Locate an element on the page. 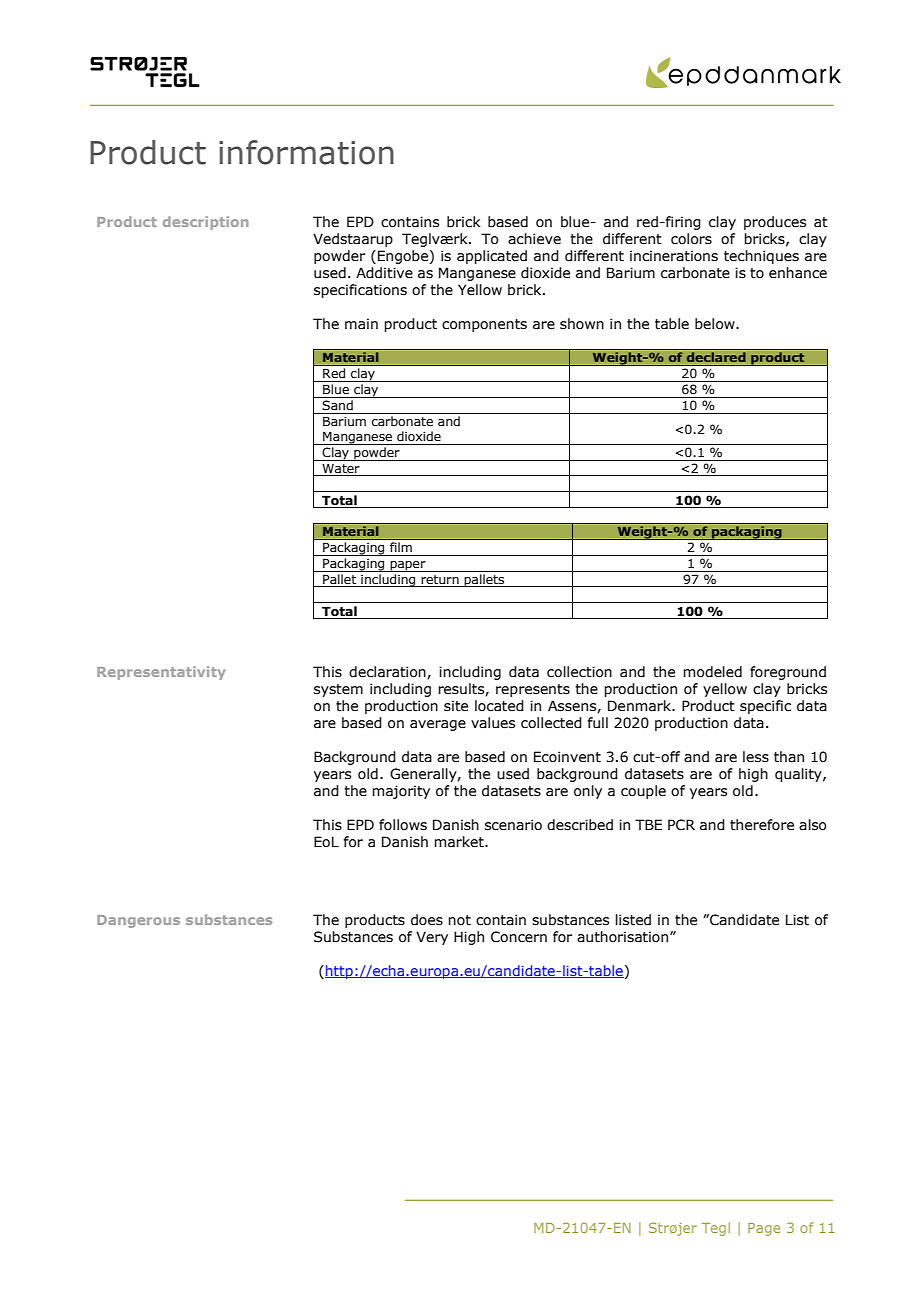  produces is located at coordinates (775, 223).
